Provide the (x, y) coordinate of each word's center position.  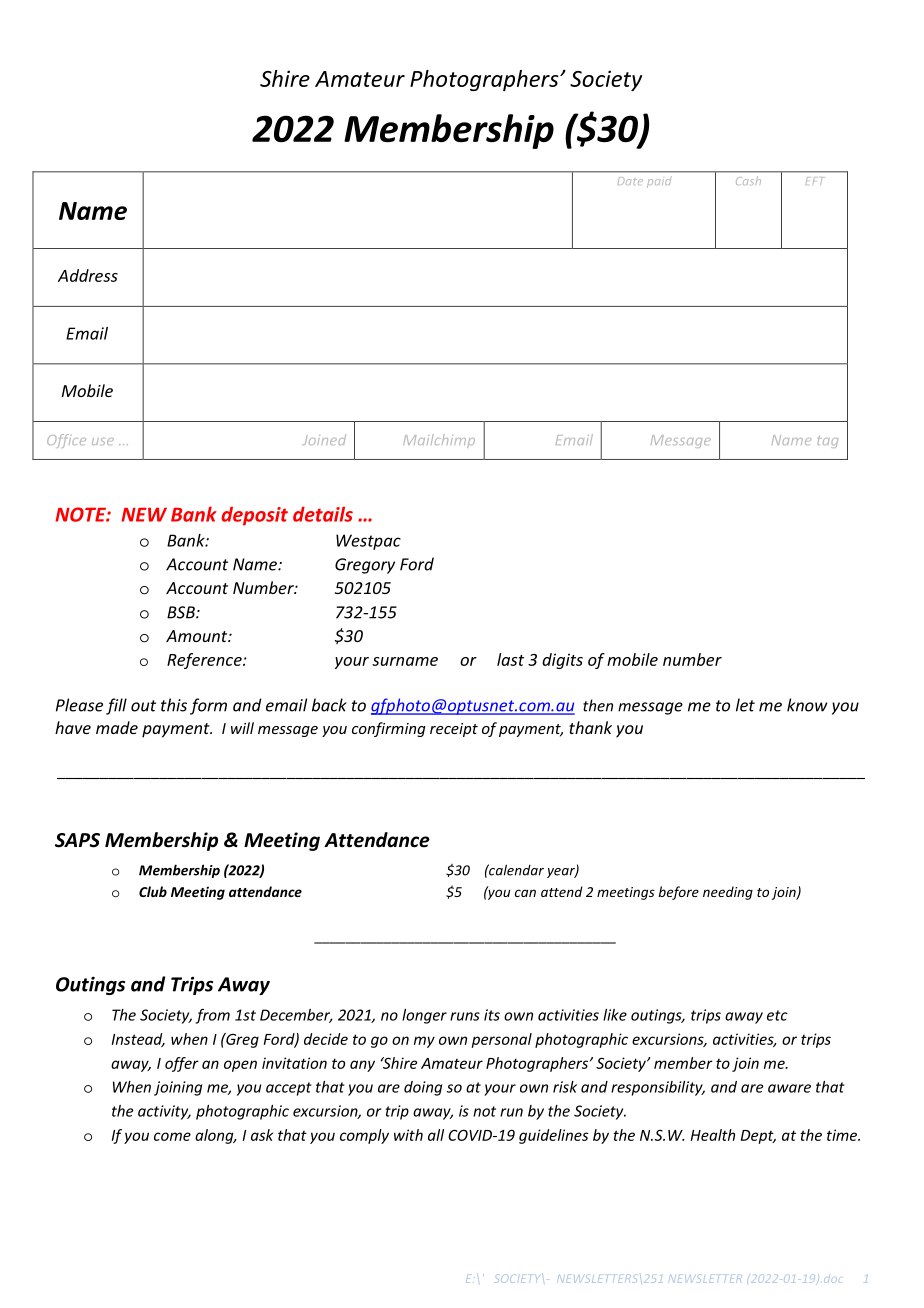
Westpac (368, 542)
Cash (748, 180)
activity (164, 1112)
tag (828, 442)
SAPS (77, 840)
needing (728, 893)
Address (88, 275)
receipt (454, 730)
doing (423, 1088)
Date (630, 181)
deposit (254, 516)
